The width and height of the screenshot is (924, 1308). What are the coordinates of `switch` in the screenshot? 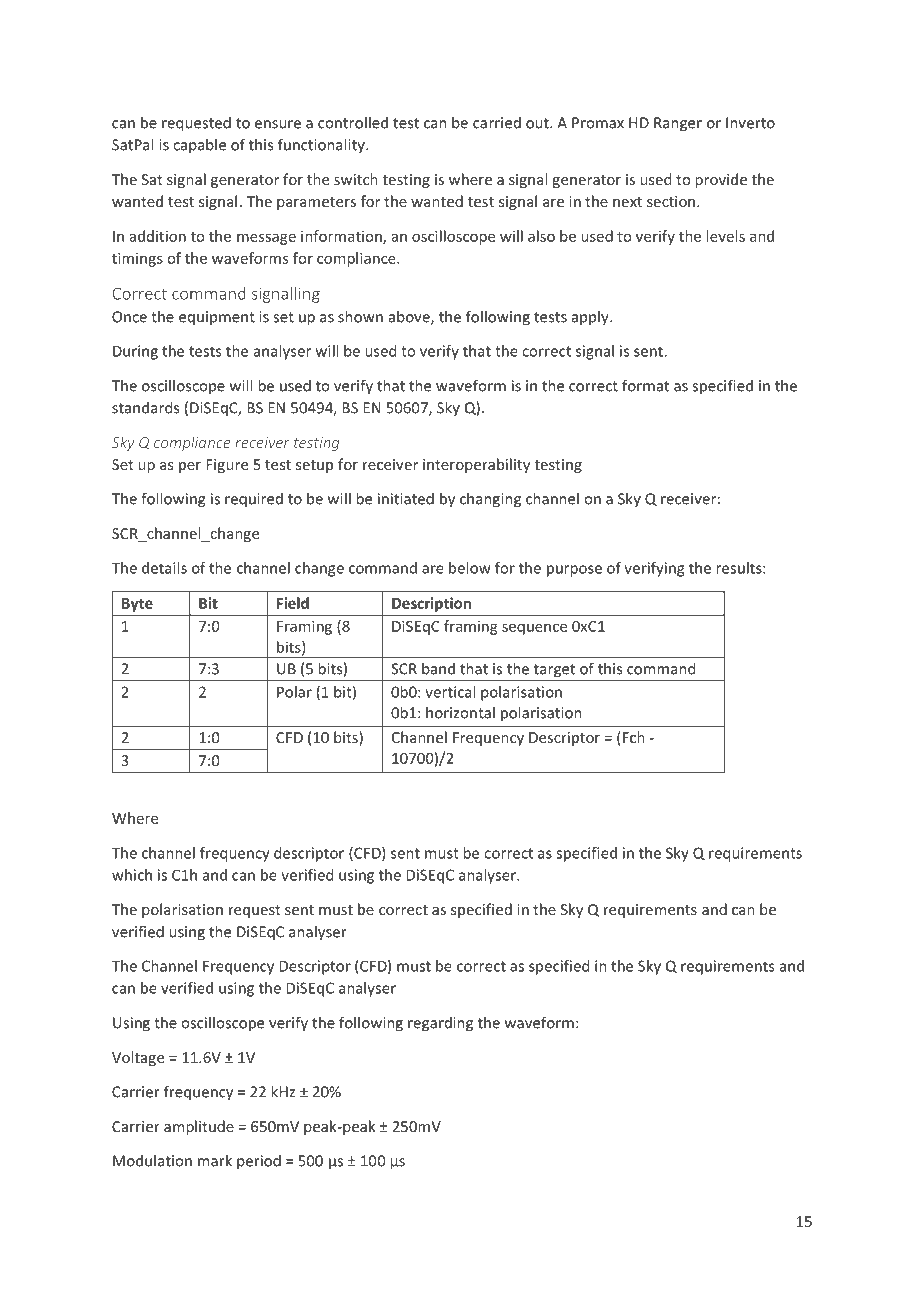 It's located at (356, 179).
